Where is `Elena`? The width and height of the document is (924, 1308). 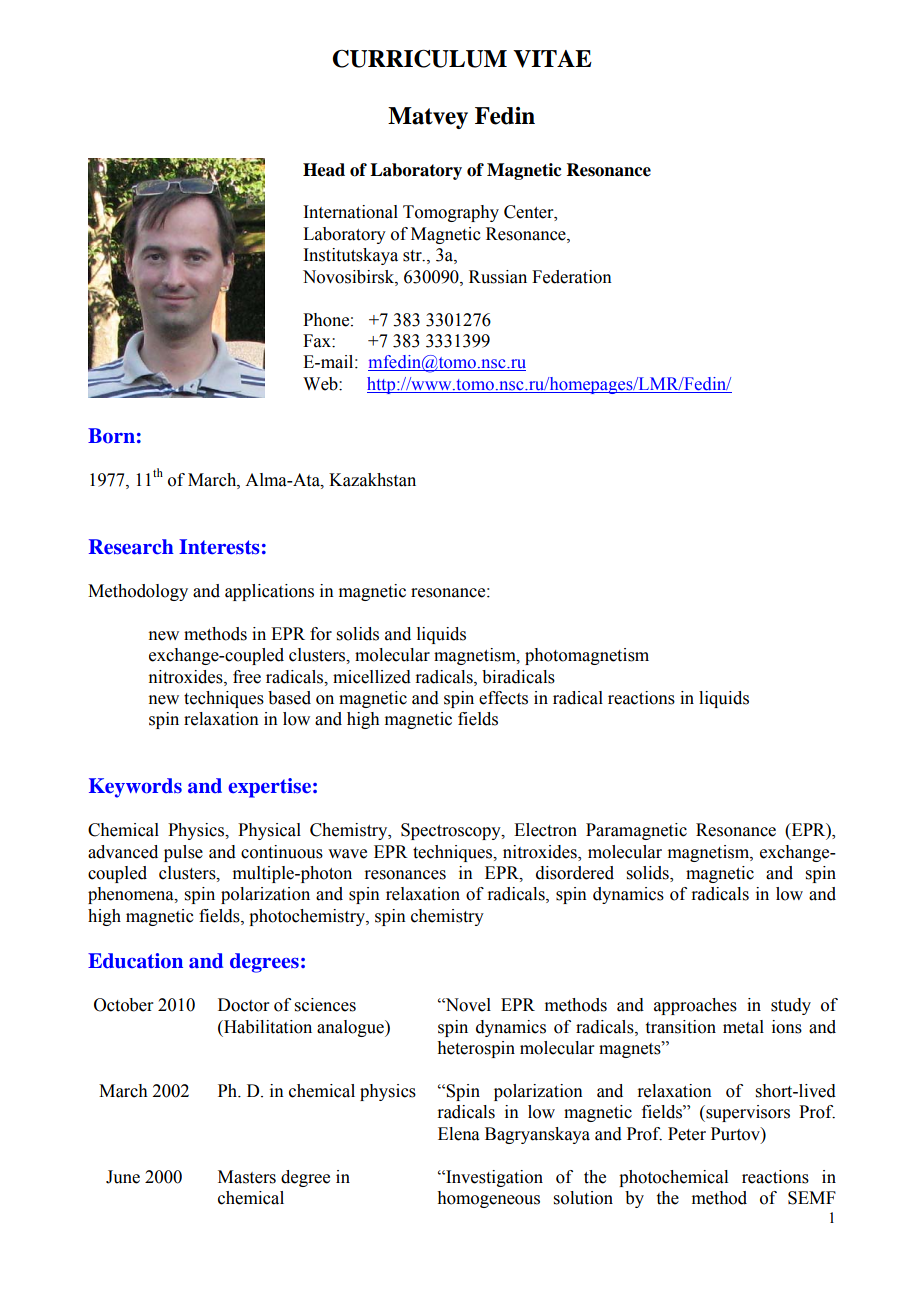 Elena is located at coordinates (459, 1134).
